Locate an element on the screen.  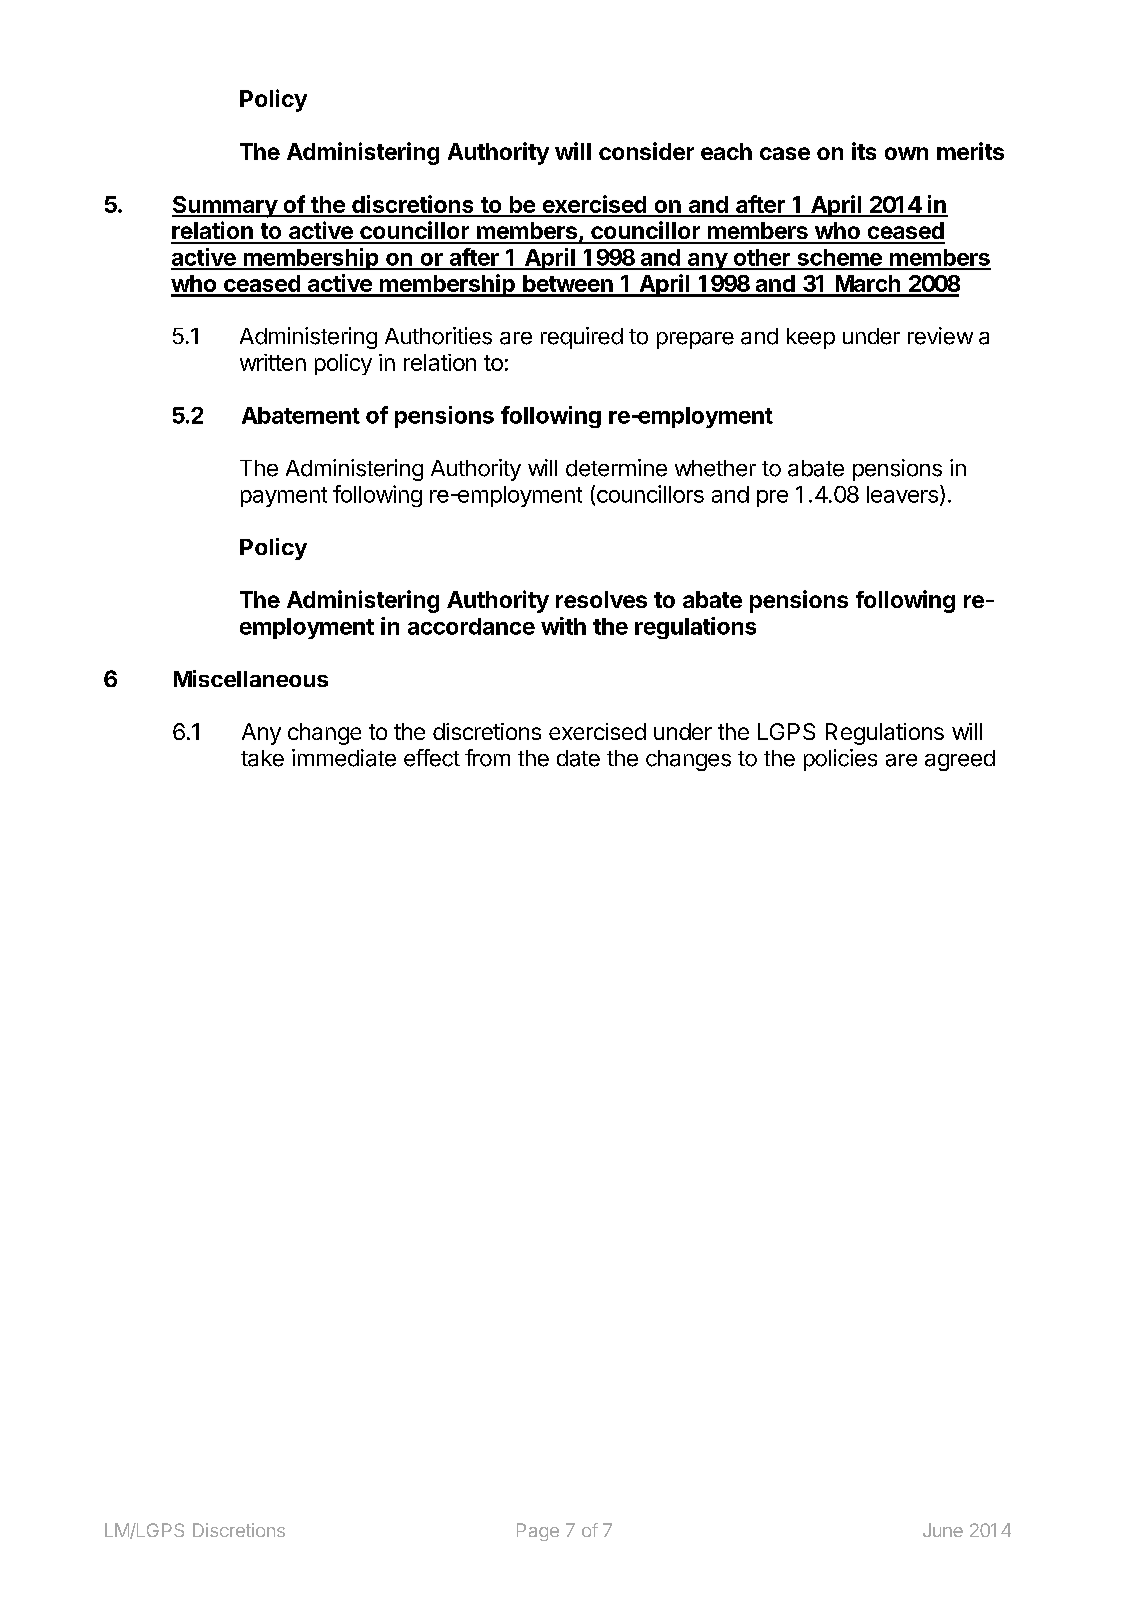
leavers is located at coordinates (902, 494).
